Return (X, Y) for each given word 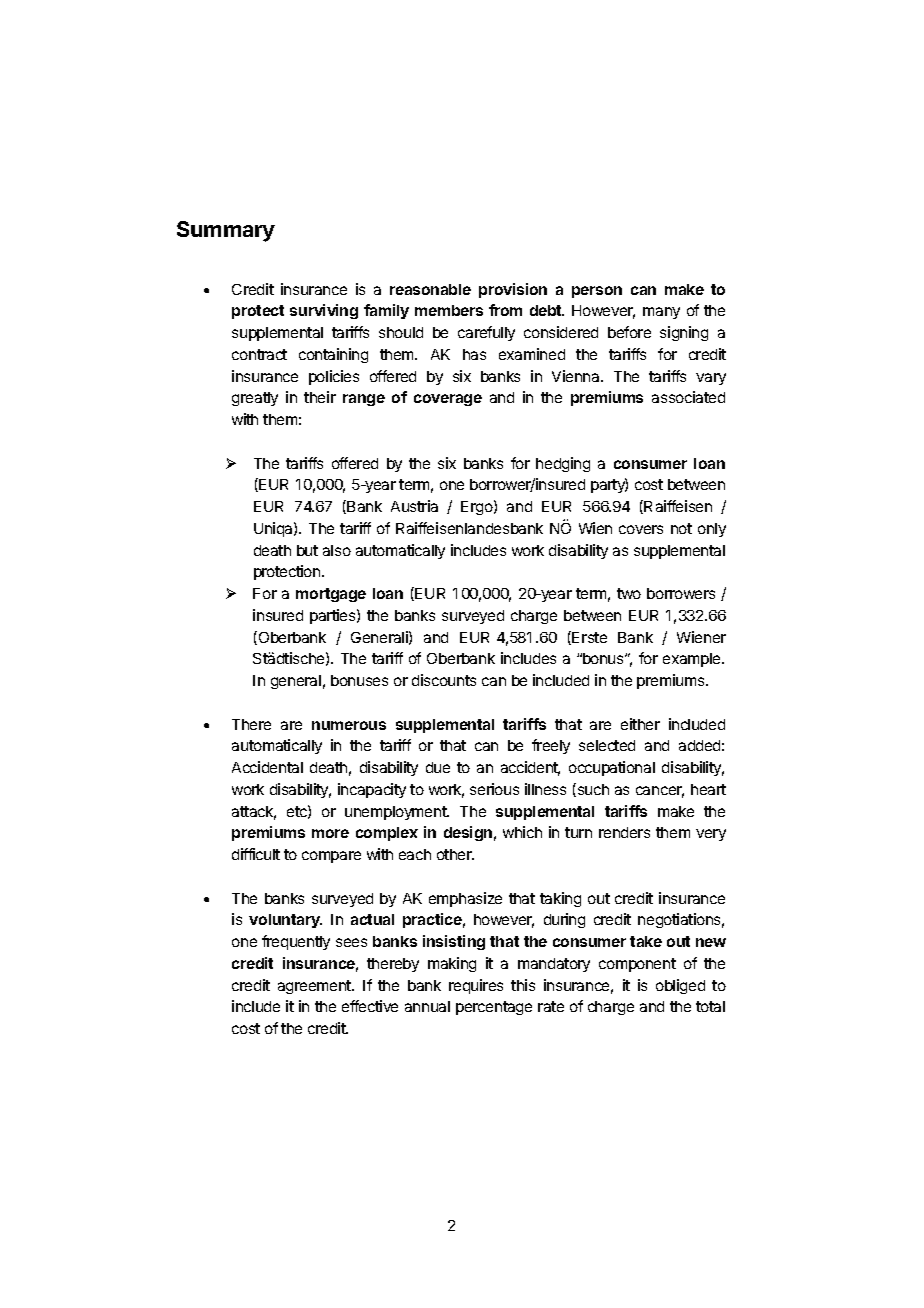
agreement (315, 987)
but (307, 550)
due (438, 767)
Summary (226, 231)
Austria (414, 506)
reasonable (430, 289)
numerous (349, 725)
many (661, 313)
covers (641, 529)
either (640, 724)
